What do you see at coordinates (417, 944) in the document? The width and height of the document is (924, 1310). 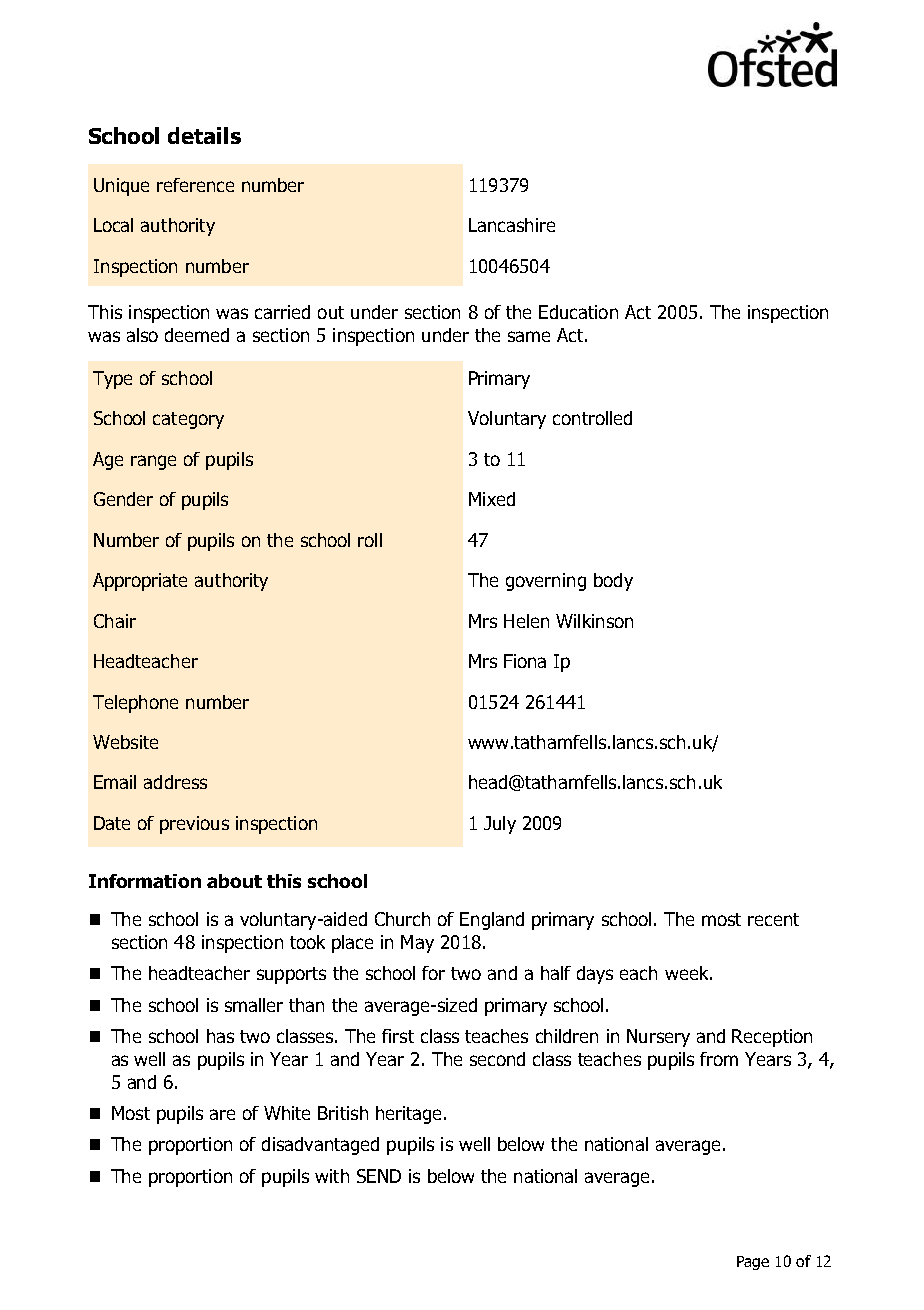 I see `May` at bounding box center [417, 944].
